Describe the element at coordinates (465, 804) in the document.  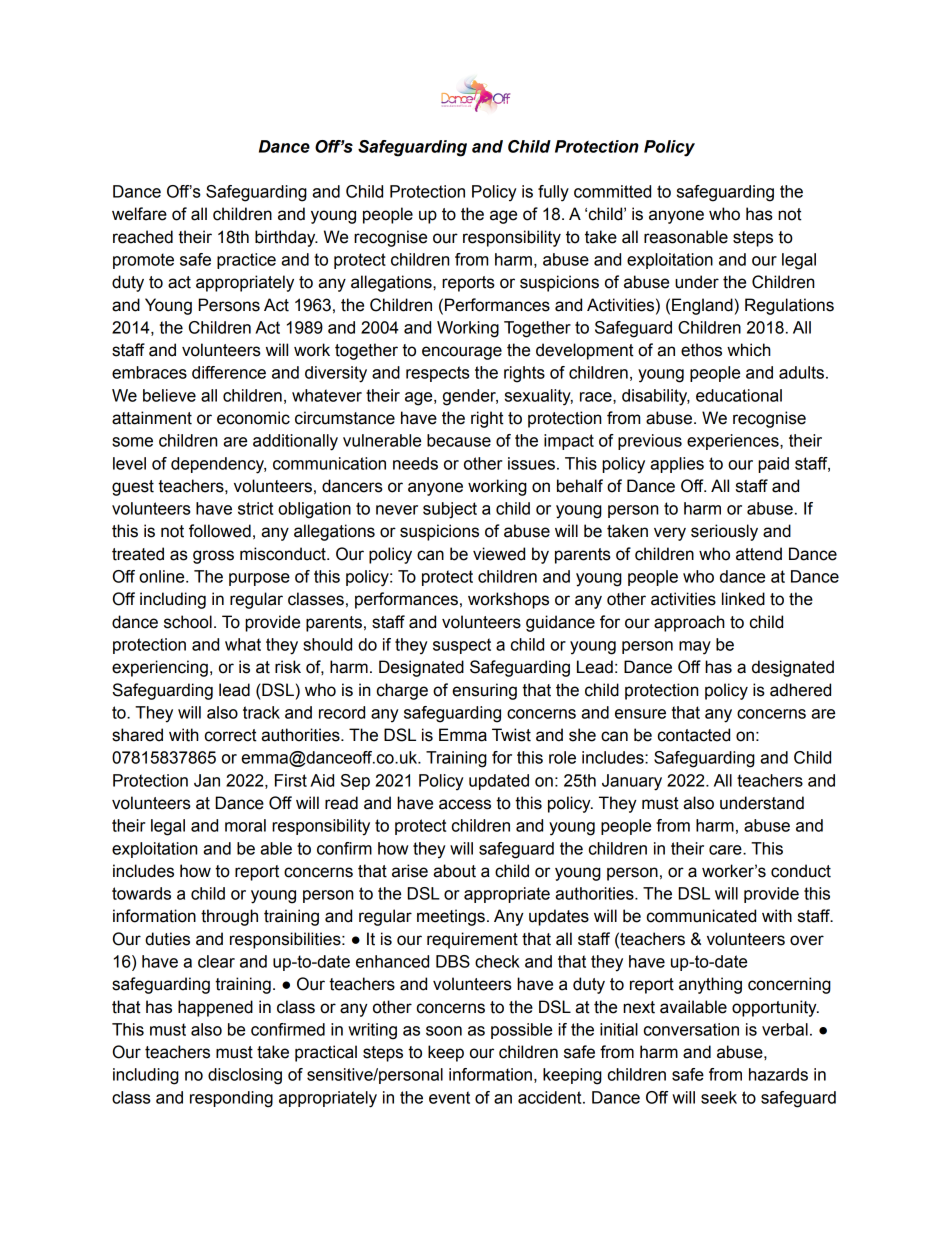
I see `access` at that location.
